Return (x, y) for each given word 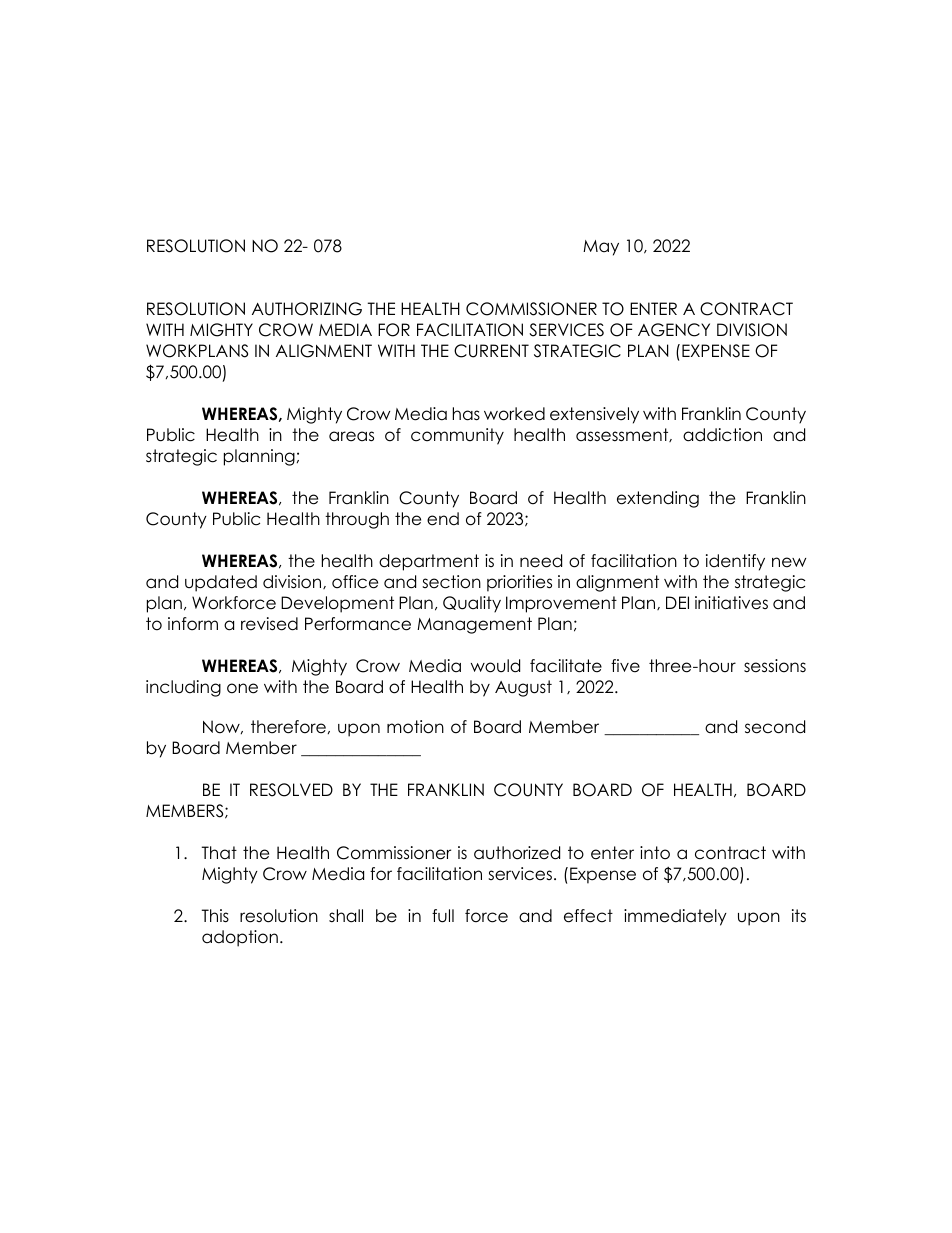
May (601, 248)
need (541, 561)
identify (735, 562)
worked (514, 414)
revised (269, 624)
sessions (775, 666)
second (775, 727)
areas (351, 436)
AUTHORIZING (307, 309)
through (357, 520)
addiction (722, 435)
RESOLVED (291, 790)
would (495, 666)
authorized (517, 853)
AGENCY (674, 330)
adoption (240, 938)
